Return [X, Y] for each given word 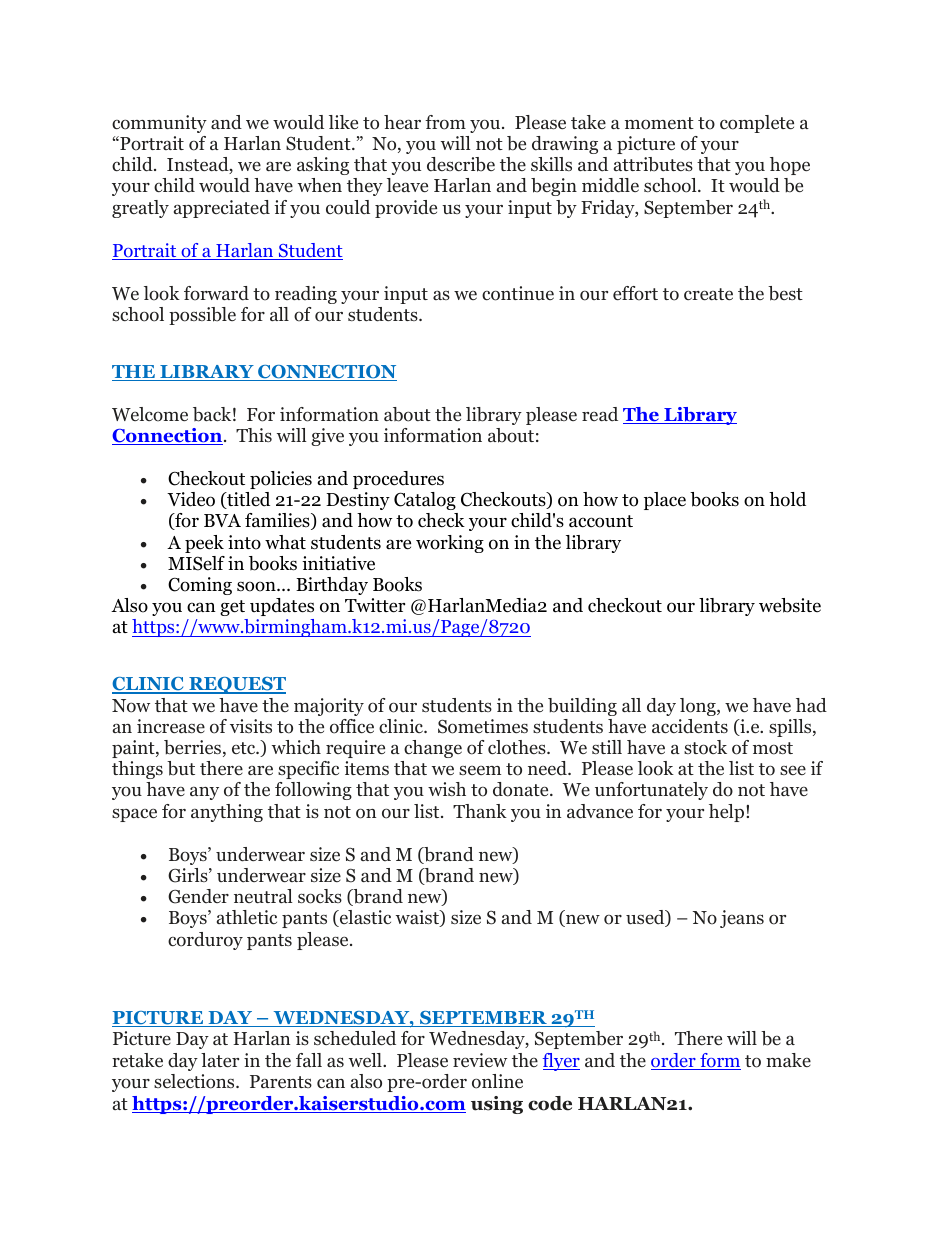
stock [705, 747]
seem [480, 770]
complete [757, 124]
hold [787, 499]
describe [461, 164]
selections [195, 1081]
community [159, 124]
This [254, 435]
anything [227, 813]
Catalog [425, 501]
